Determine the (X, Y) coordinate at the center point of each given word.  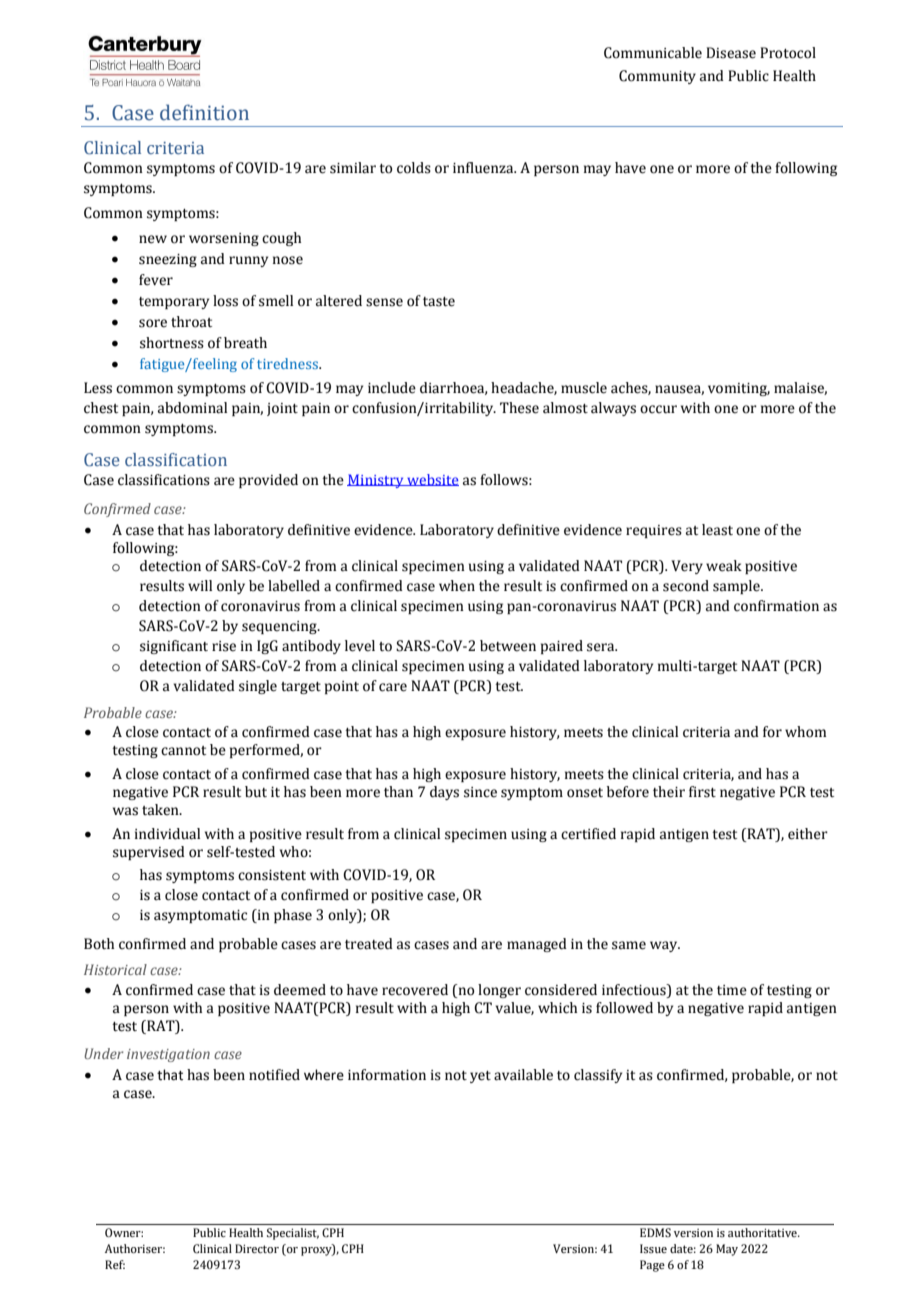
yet (480, 1077)
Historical (115, 969)
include (392, 388)
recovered (415, 990)
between (508, 646)
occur (658, 409)
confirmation (776, 606)
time (732, 990)
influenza (484, 168)
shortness (172, 343)
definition (204, 112)
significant (174, 647)
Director (257, 1248)
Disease (731, 53)
